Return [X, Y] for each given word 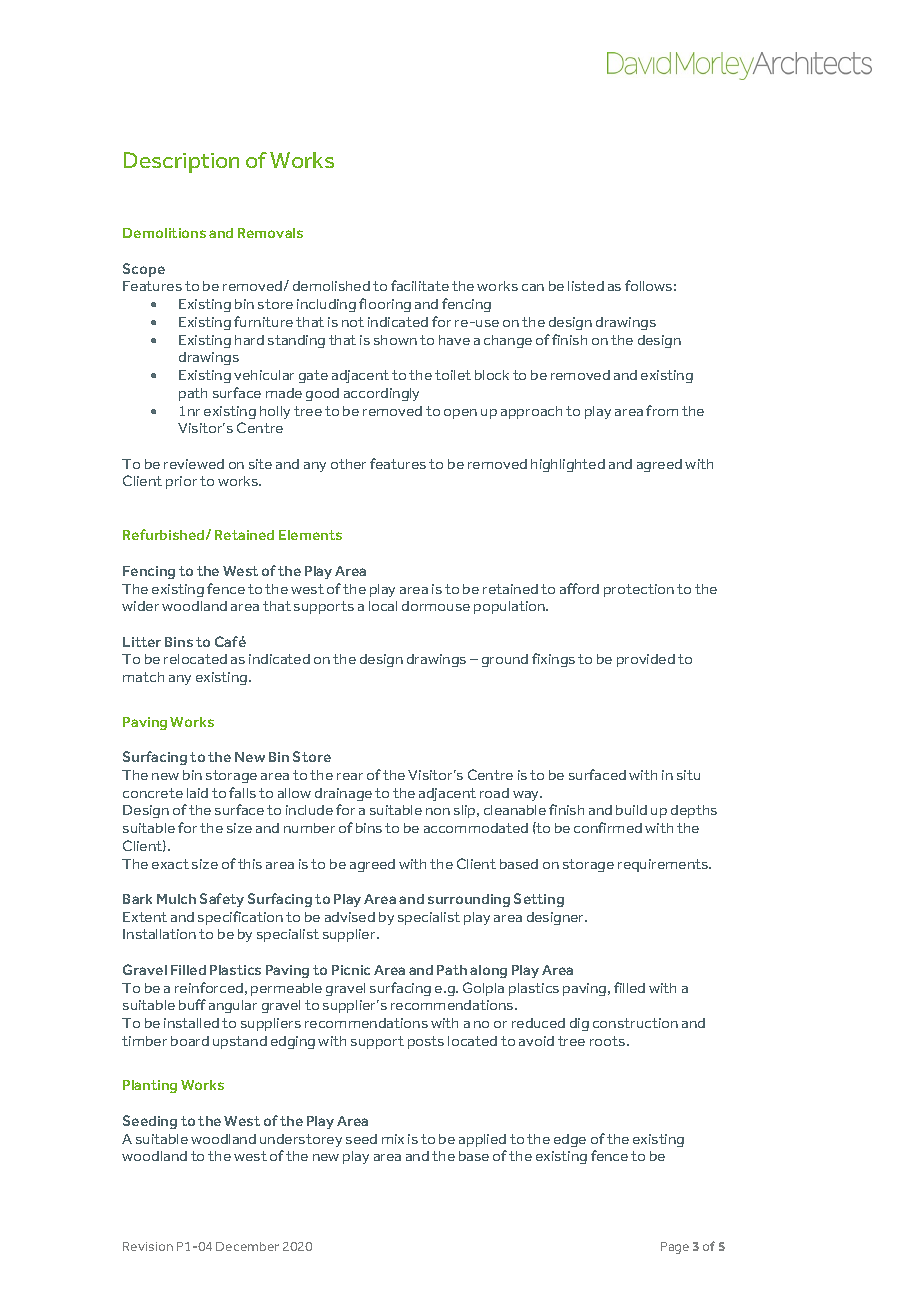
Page [675, 1248]
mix [393, 1139]
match [143, 677]
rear [350, 776]
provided [646, 660]
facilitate [420, 285]
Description [181, 162]
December [247, 1246]
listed [586, 286]
